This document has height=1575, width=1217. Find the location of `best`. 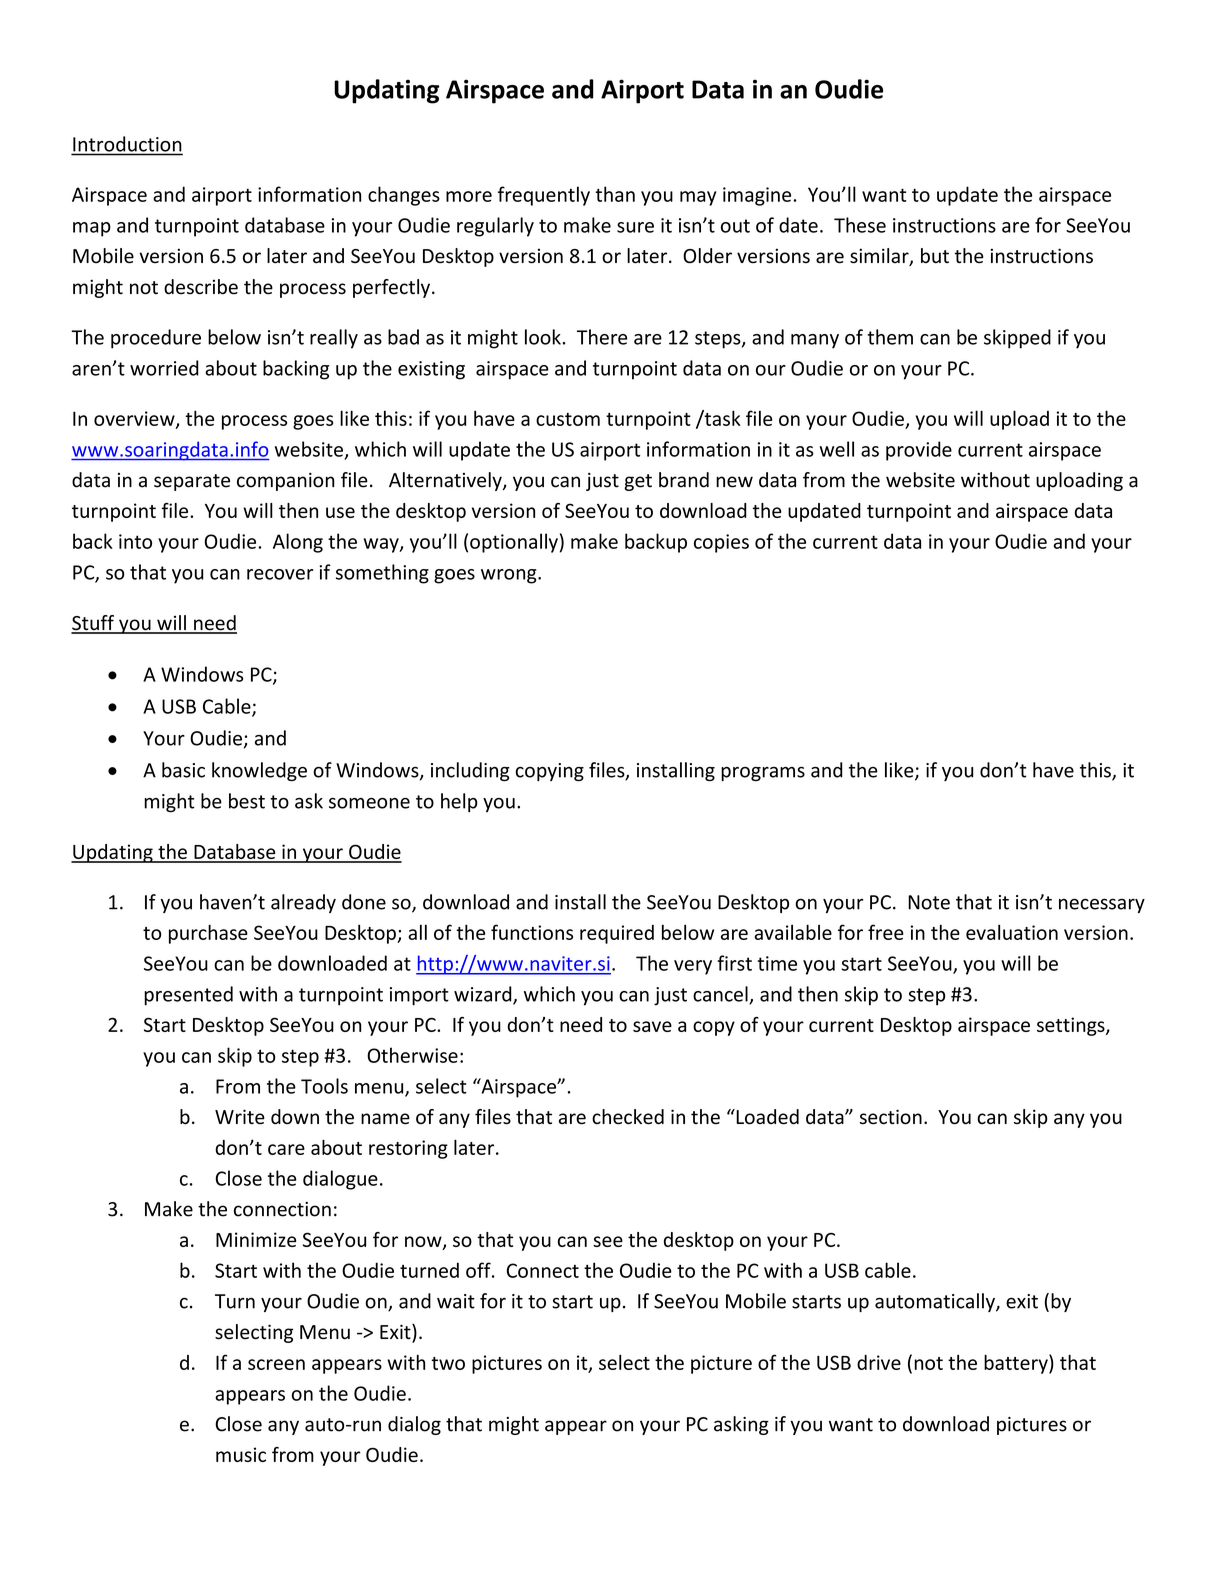

best is located at coordinates (247, 801).
